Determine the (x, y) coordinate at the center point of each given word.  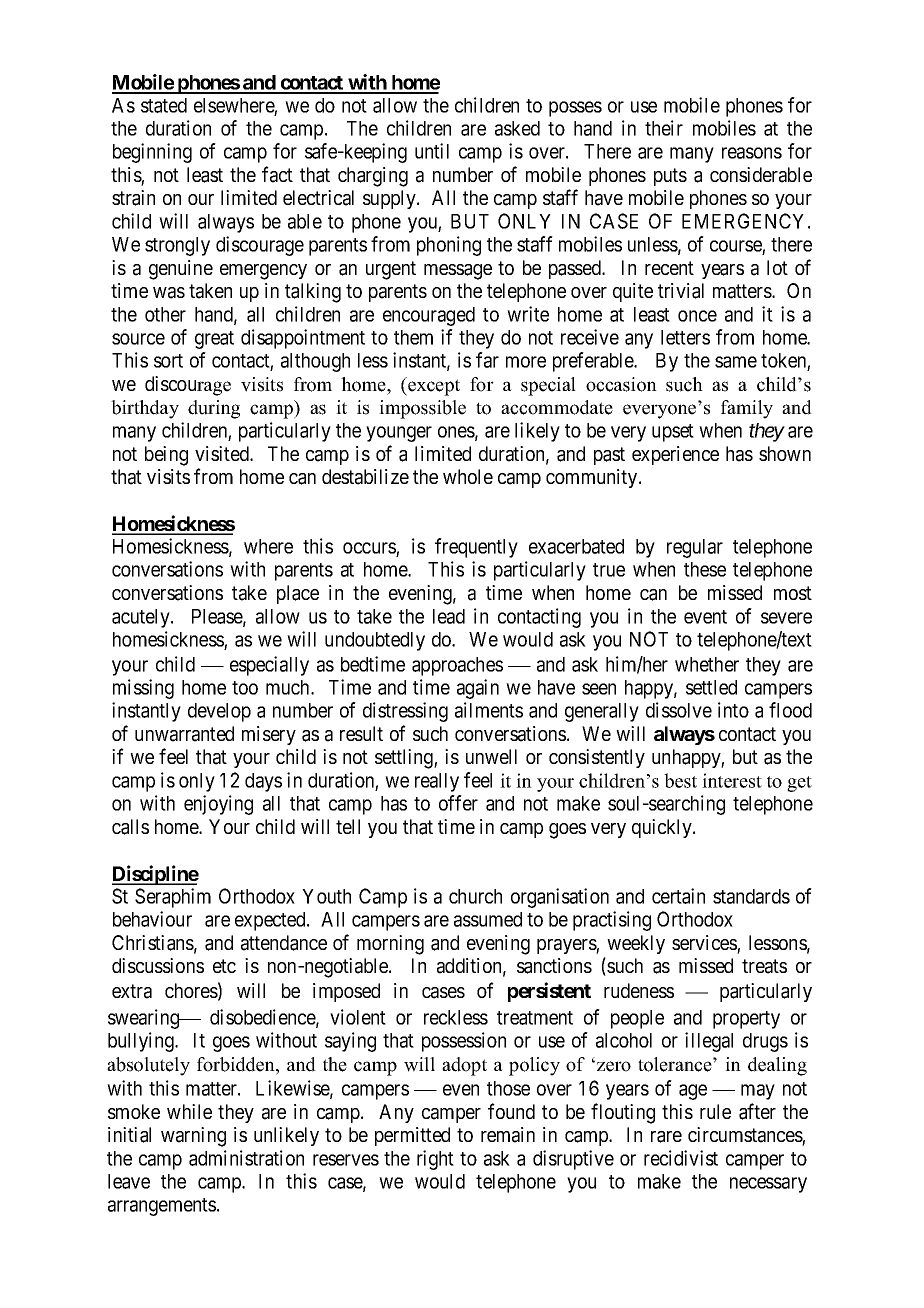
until (432, 151)
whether (707, 664)
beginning (152, 153)
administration (246, 1158)
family (747, 409)
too (245, 688)
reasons (752, 153)
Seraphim (173, 898)
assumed (488, 919)
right (435, 1160)
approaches (457, 666)
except (433, 386)
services (705, 944)
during (214, 409)
